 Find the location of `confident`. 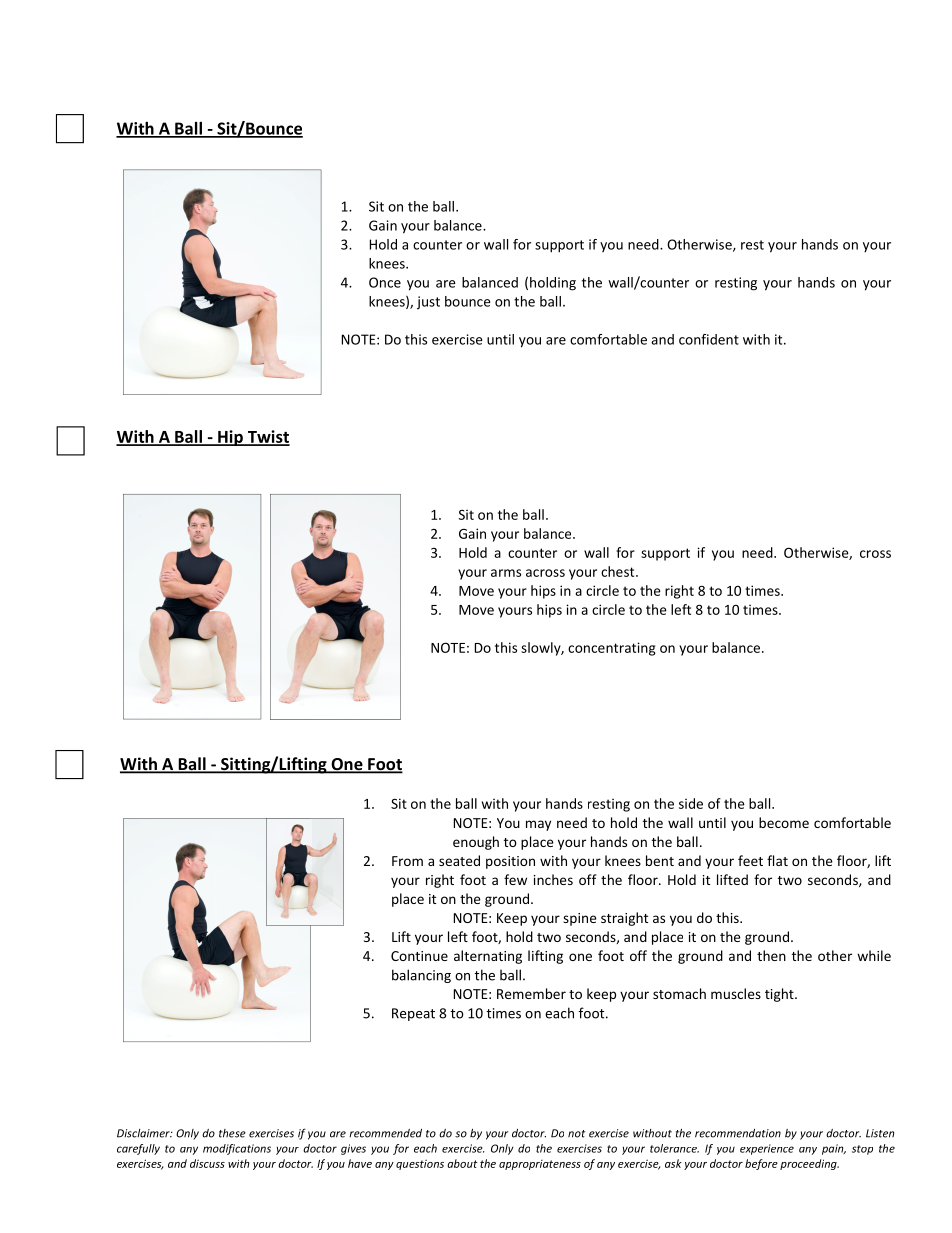

confident is located at coordinates (709, 339).
